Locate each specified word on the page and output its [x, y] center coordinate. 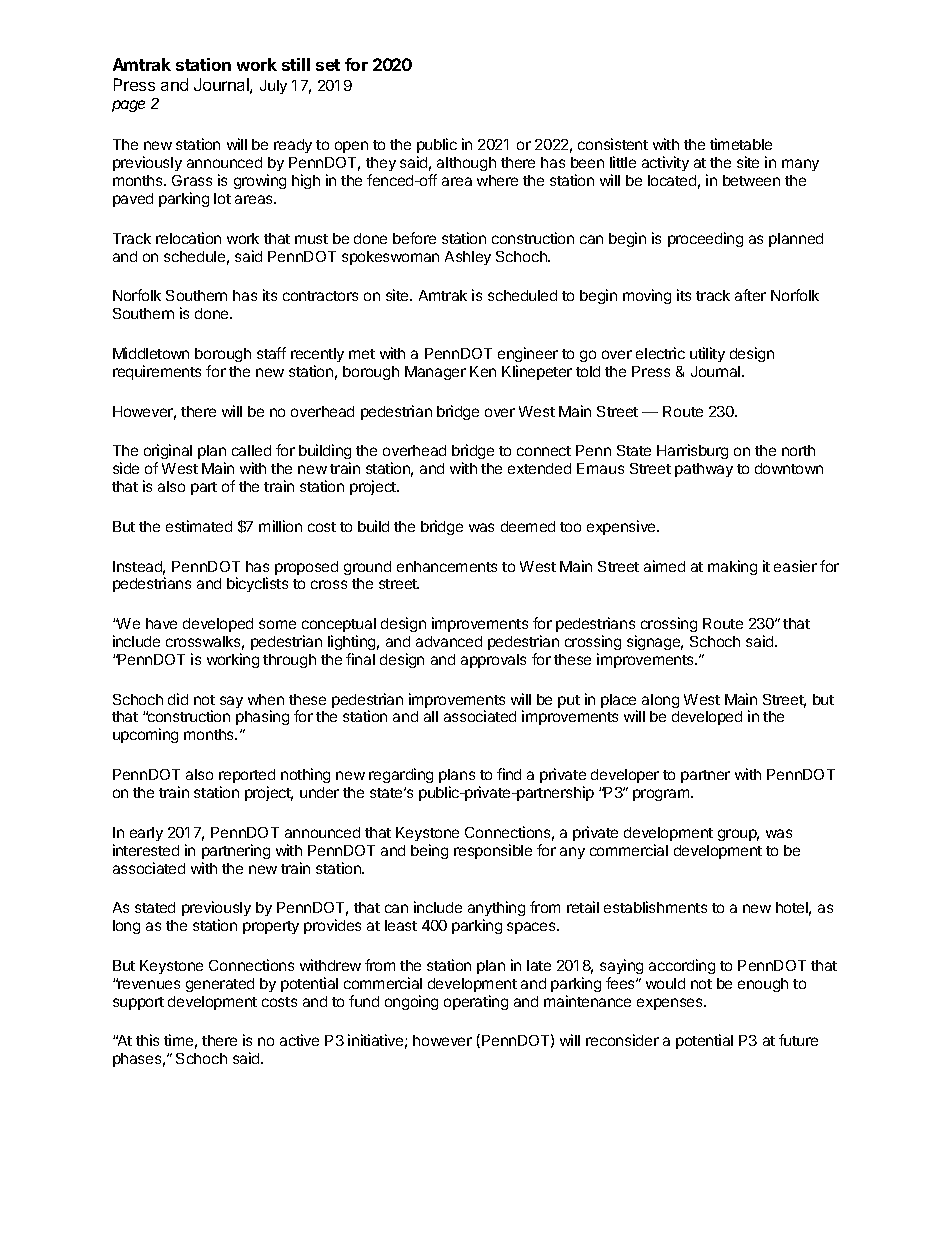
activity [665, 163]
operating [476, 1002]
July [273, 87]
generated [220, 985]
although [465, 166]
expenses [671, 1004]
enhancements [447, 566]
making [732, 567]
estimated [199, 526]
